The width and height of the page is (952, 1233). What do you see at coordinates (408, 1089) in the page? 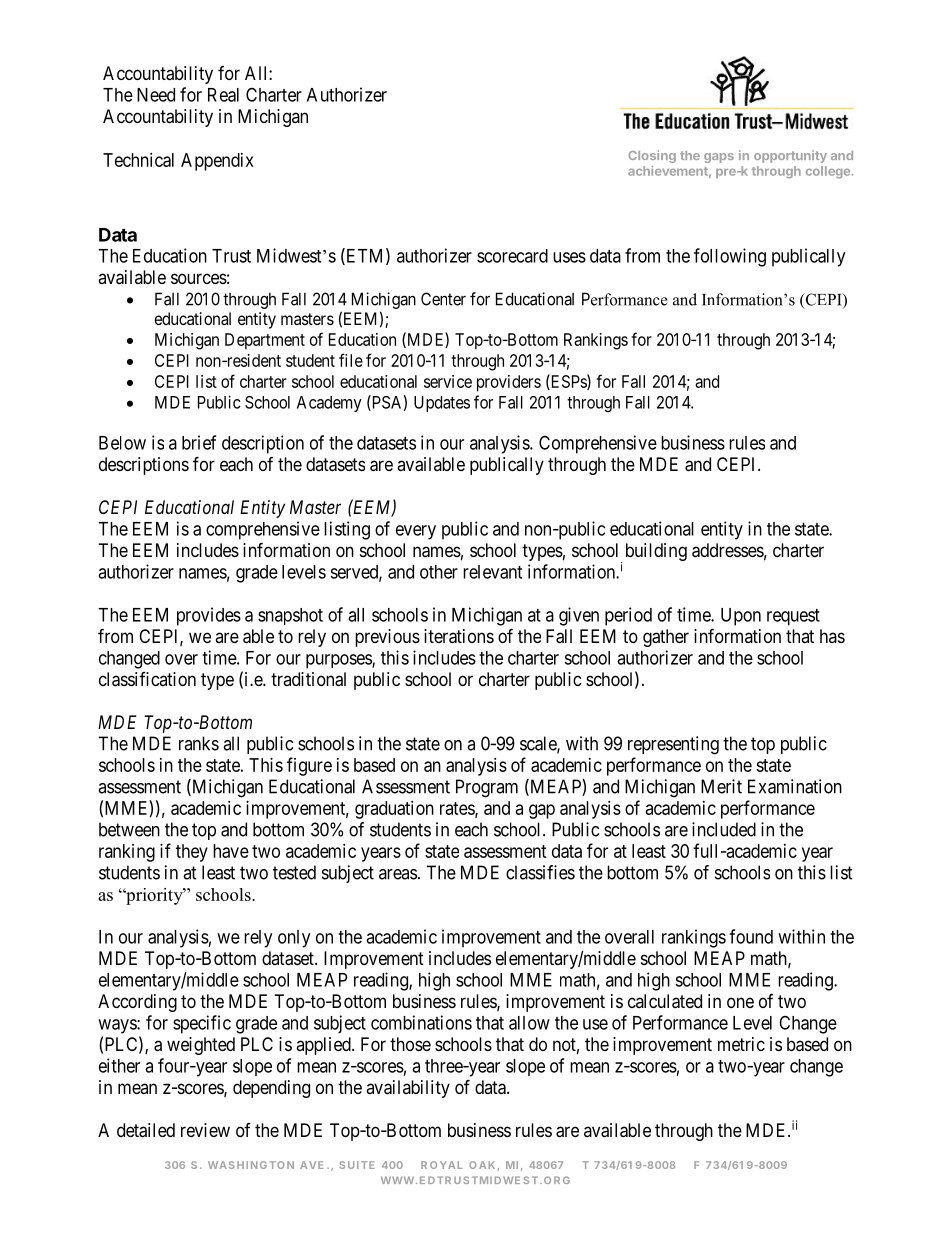
I see `availability` at bounding box center [408, 1089].
